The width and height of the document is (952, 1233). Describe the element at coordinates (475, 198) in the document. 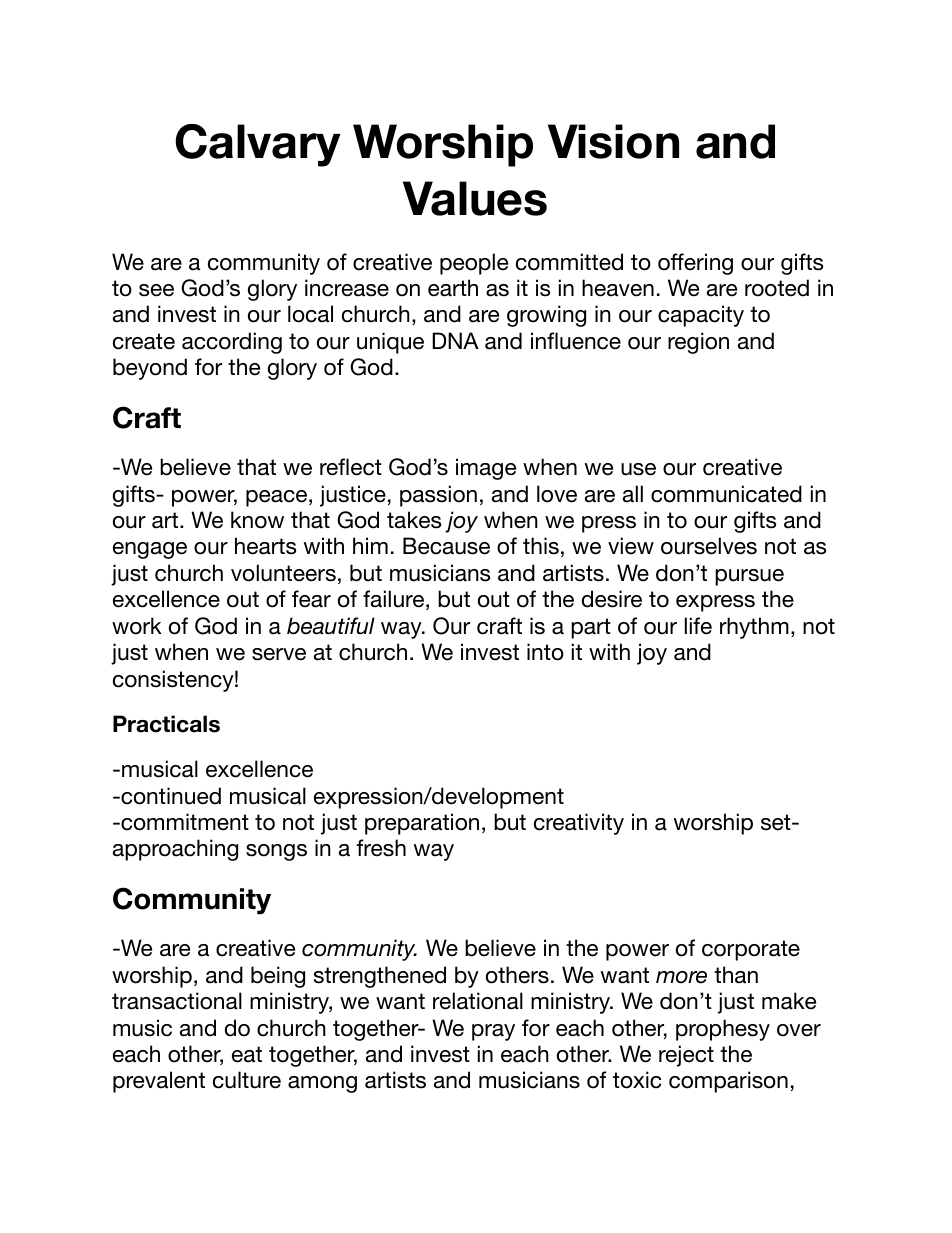

I see `Values` at that location.
